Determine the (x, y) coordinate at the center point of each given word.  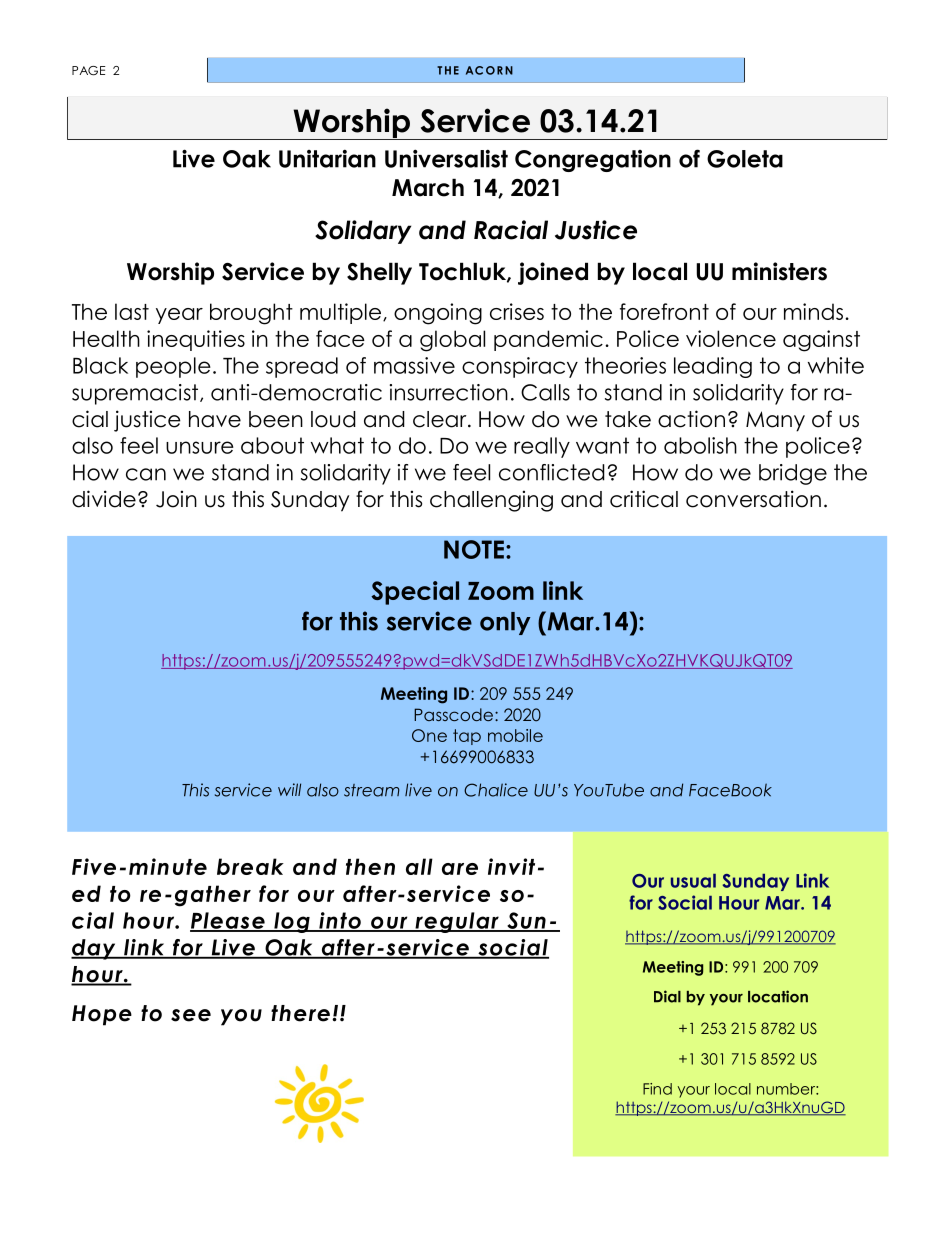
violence (731, 338)
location (778, 996)
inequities (196, 340)
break (250, 866)
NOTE (474, 549)
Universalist (446, 158)
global (452, 341)
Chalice (496, 790)
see (191, 1015)
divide (104, 499)
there (300, 1013)
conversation (753, 499)
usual (693, 881)
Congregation (593, 161)
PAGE (89, 71)
